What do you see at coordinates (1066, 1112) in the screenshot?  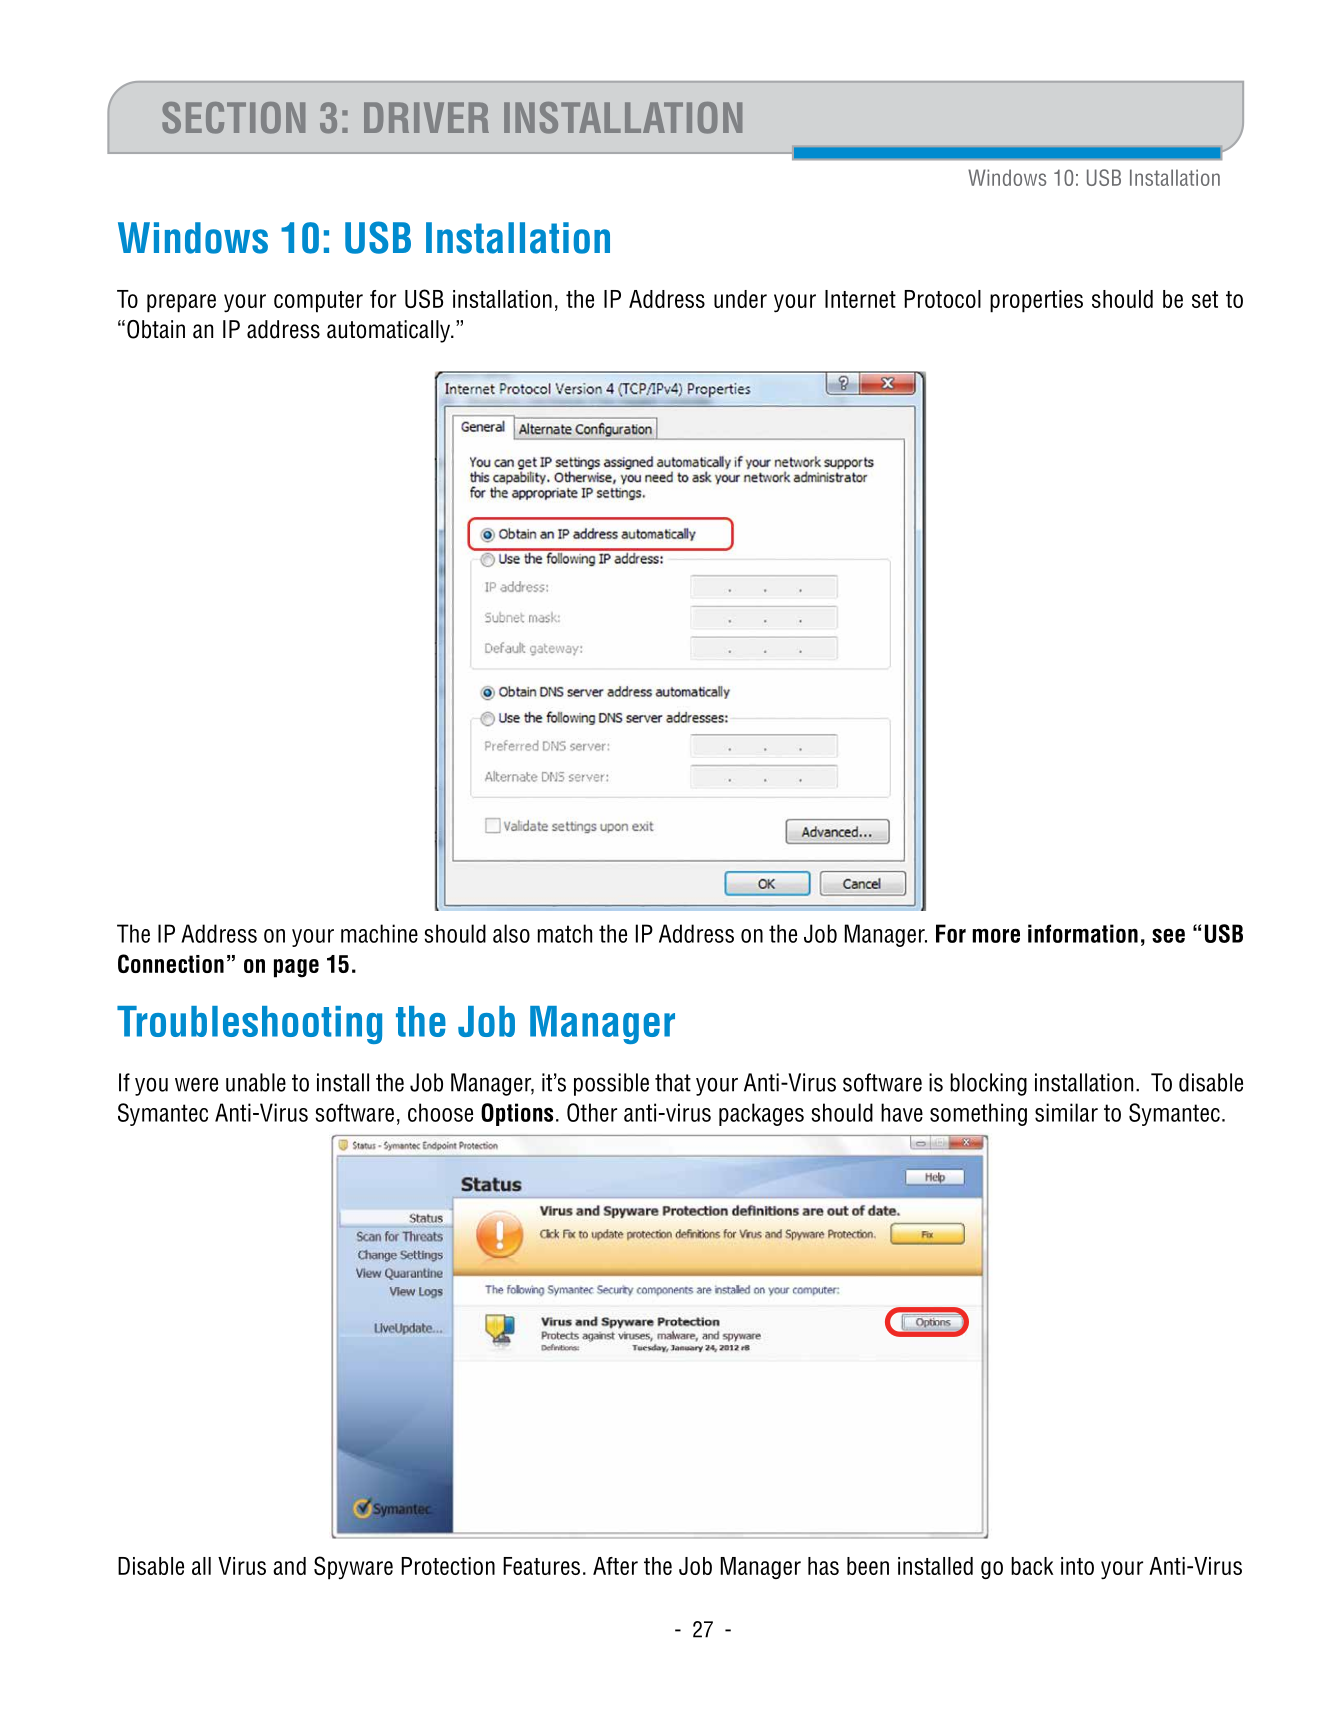 I see `similar` at bounding box center [1066, 1112].
